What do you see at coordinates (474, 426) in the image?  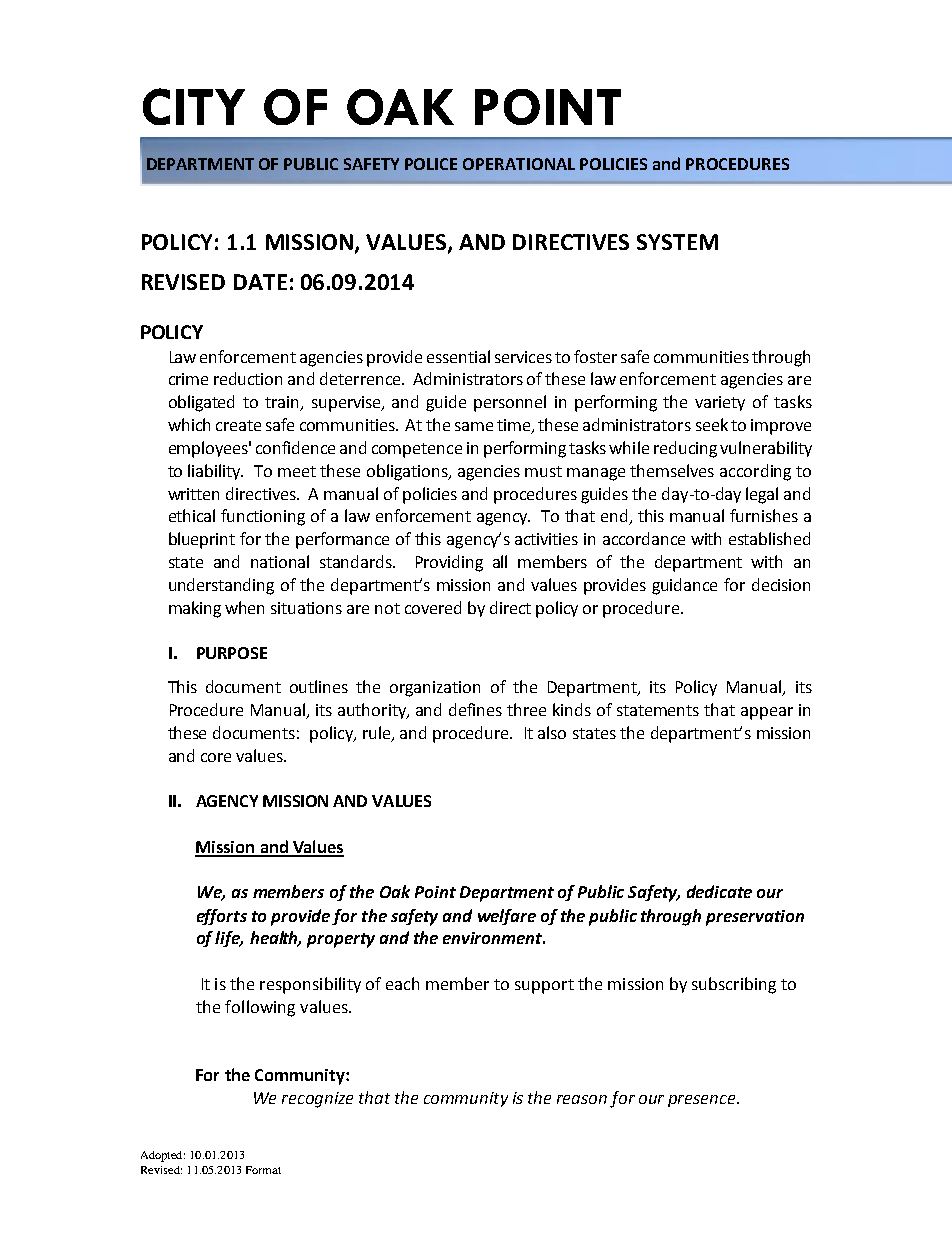 I see `same` at bounding box center [474, 426].
